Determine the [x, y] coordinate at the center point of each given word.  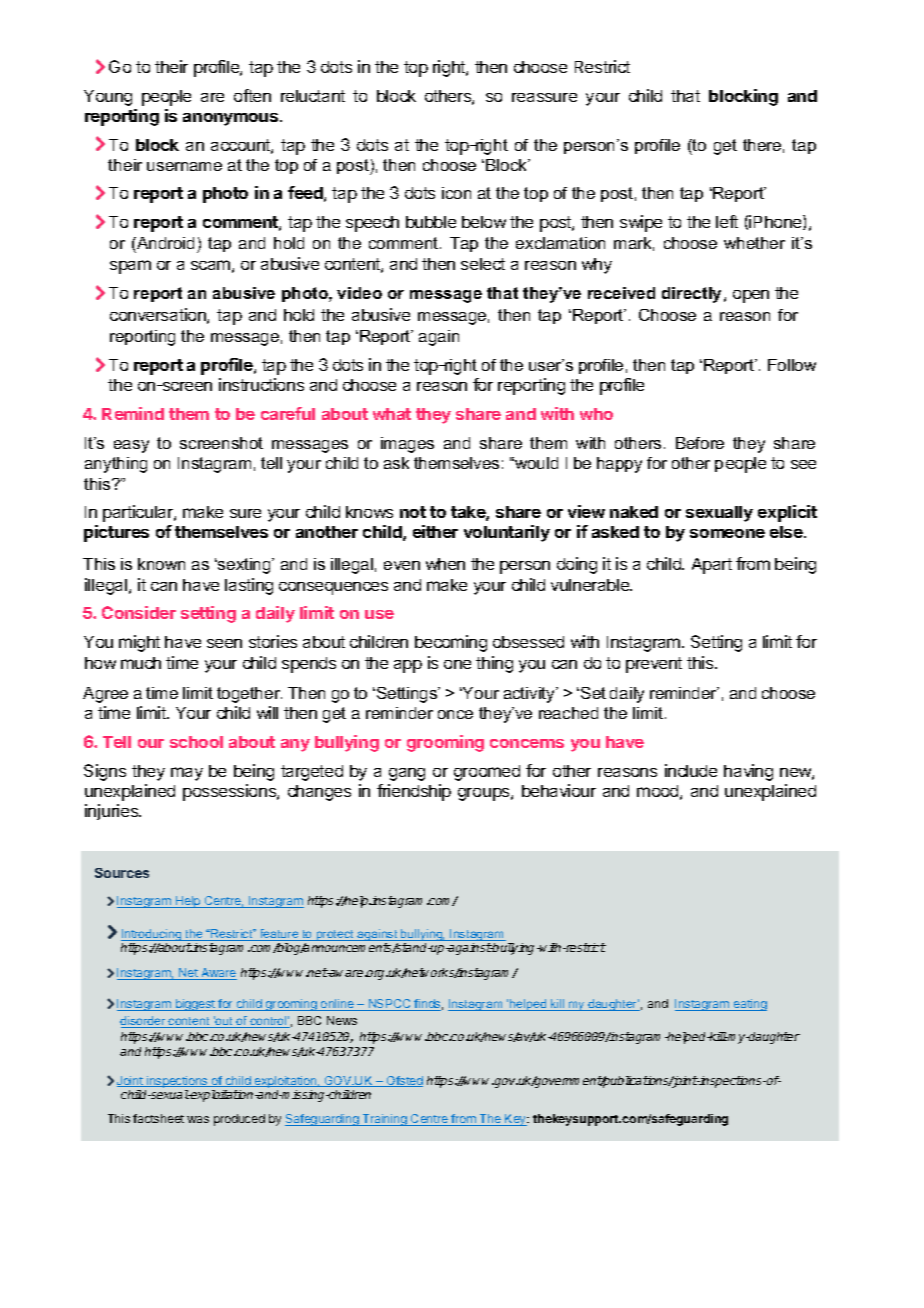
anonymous [232, 119]
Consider [139, 612]
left [727, 221]
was [198, 1119]
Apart [712, 566]
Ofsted [404, 1081]
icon [456, 193]
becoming [451, 643]
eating [749, 1005]
